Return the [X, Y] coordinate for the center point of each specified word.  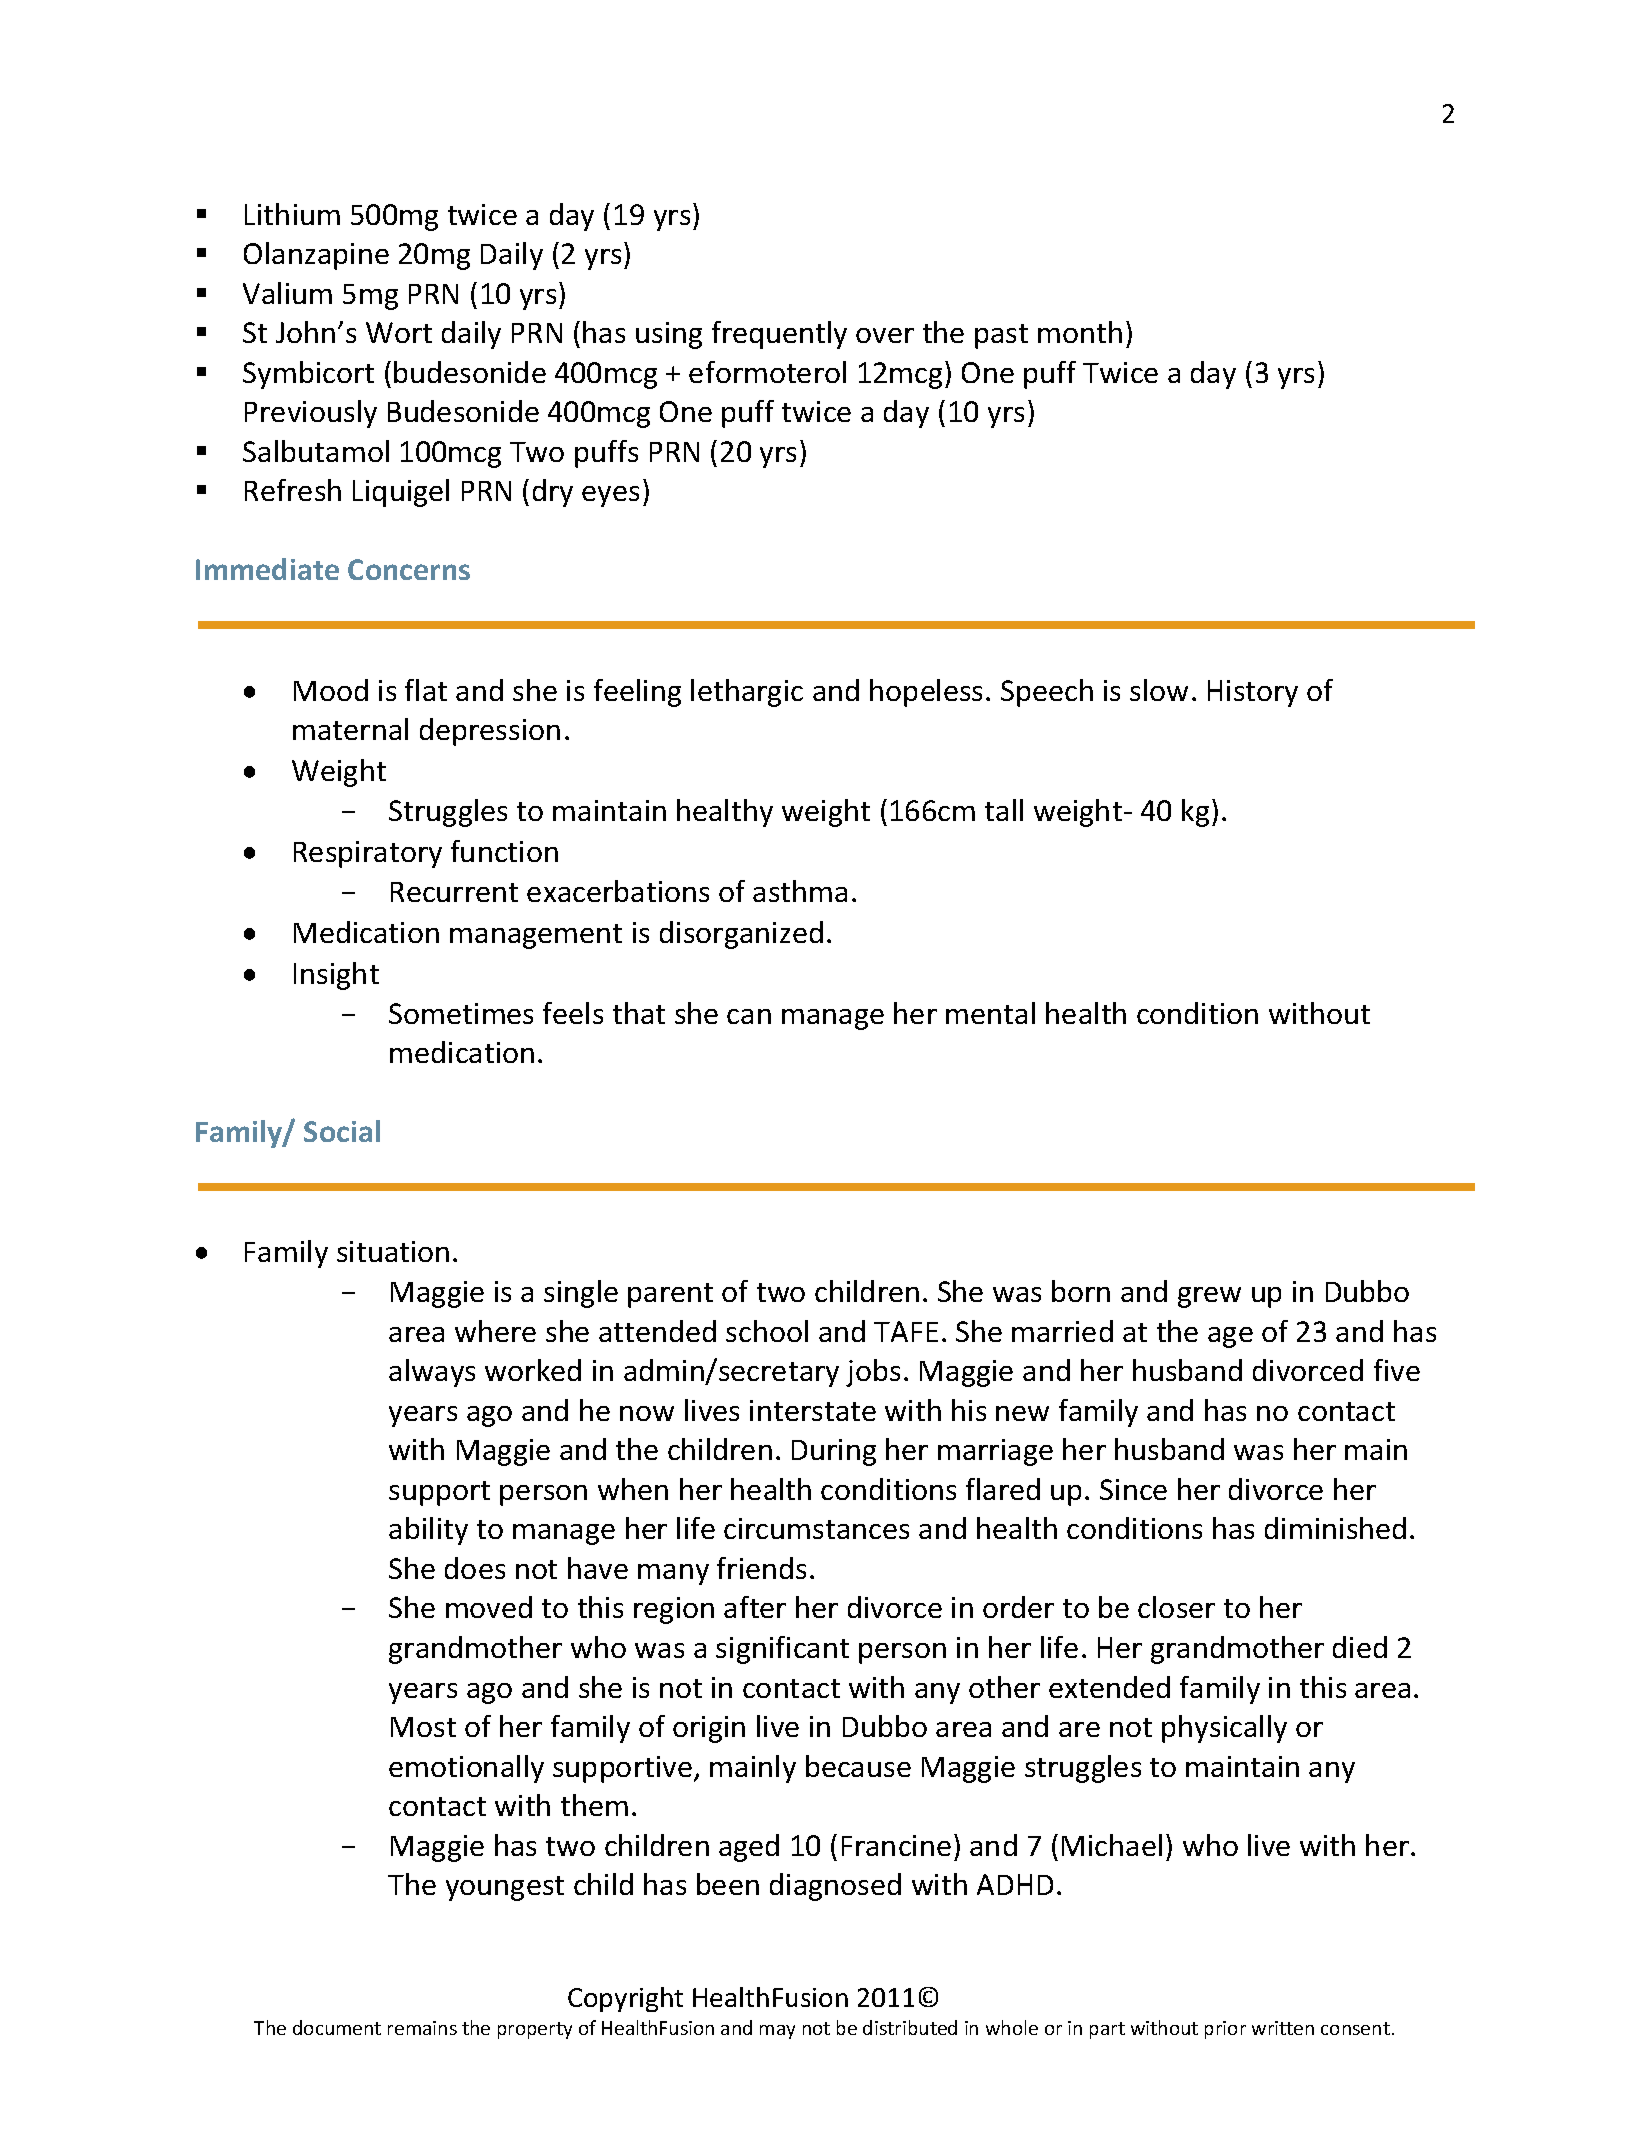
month [1080, 332]
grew [1209, 1297]
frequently [779, 335]
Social [342, 1131]
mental [990, 1013]
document [337, 2027]
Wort [399, 332]
